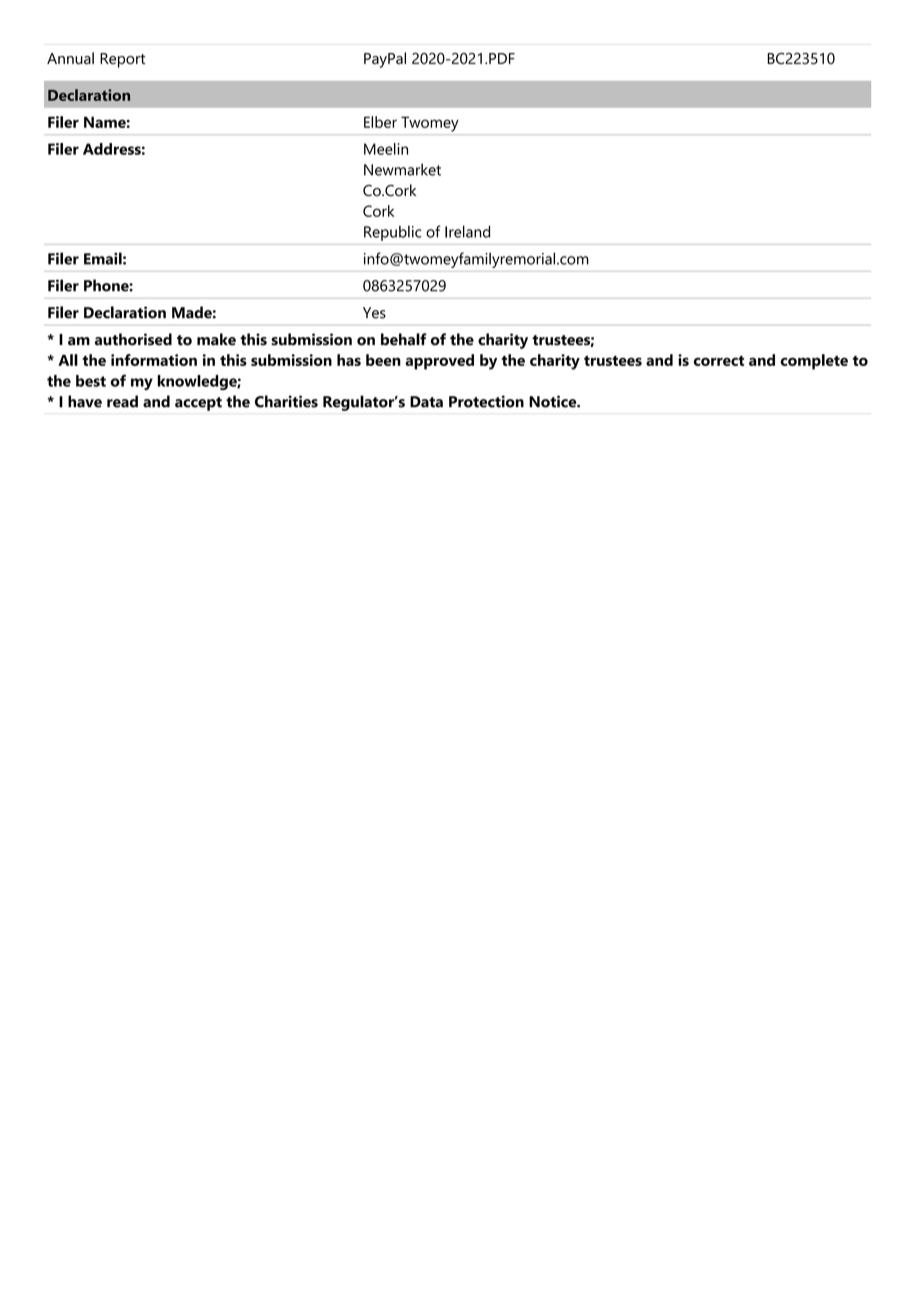 This page has height=1308, width=924. I want to click on Protection, so click(486, 401).
